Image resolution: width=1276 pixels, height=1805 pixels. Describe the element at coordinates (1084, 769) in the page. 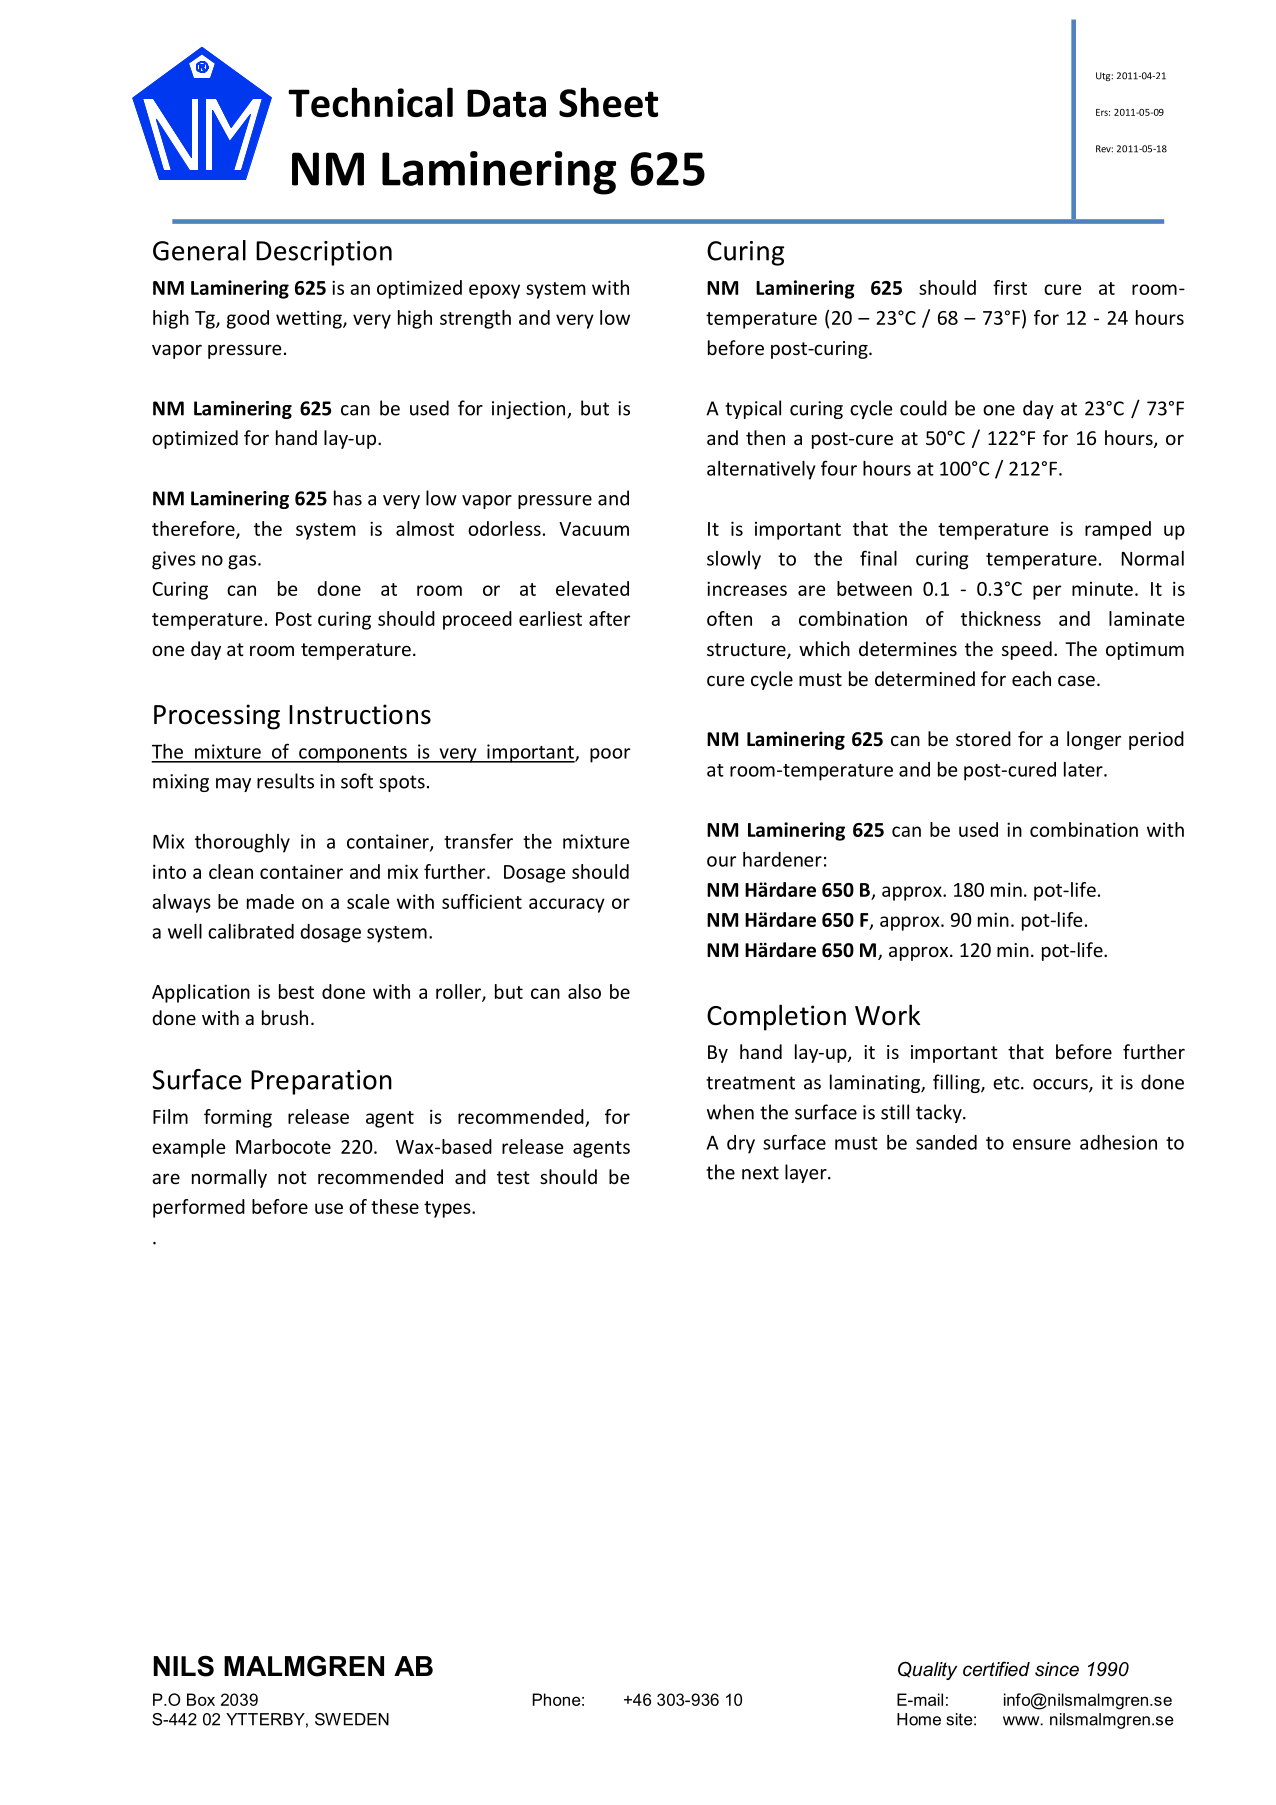

I see `later` at that location.
